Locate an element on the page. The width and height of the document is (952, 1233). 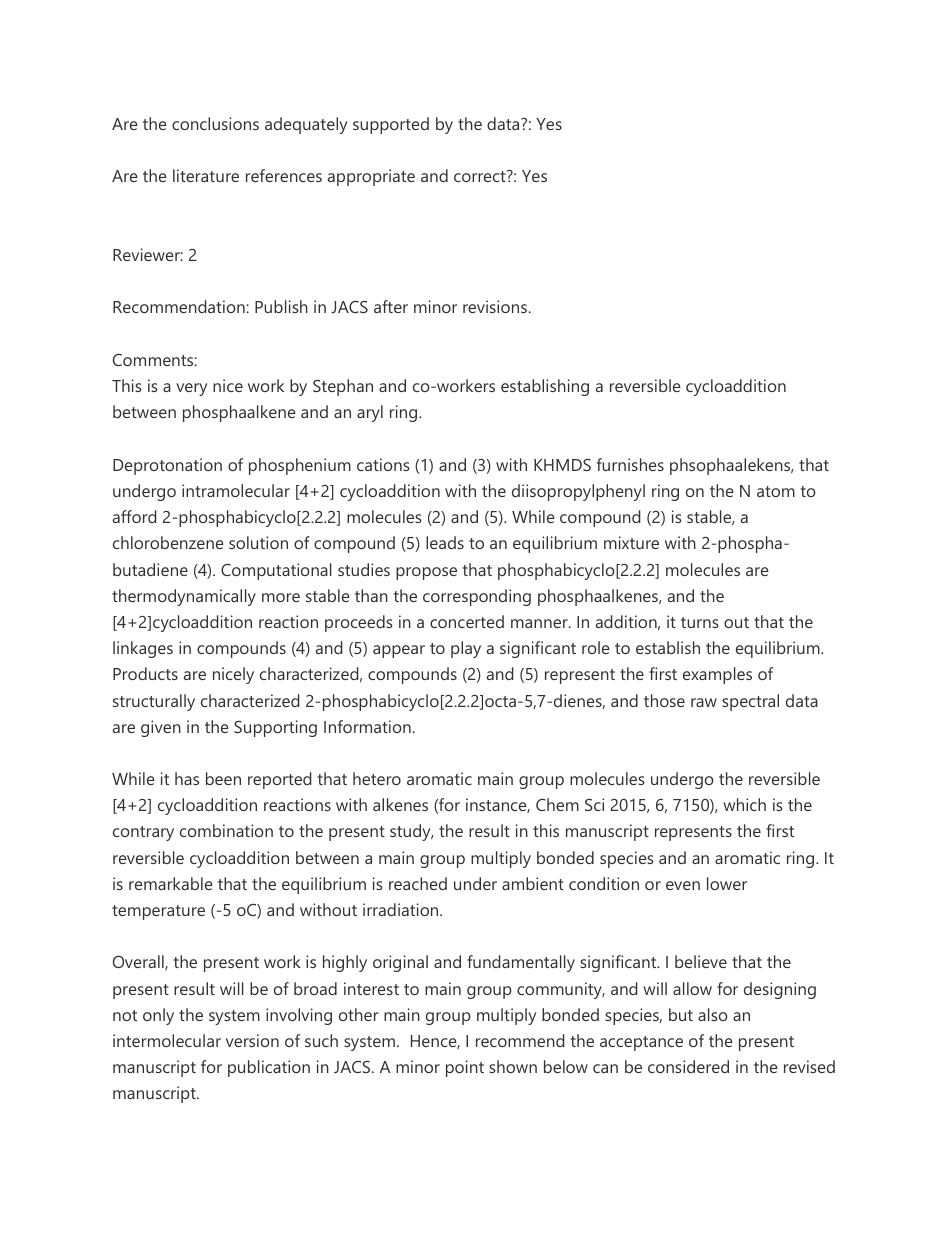
aryl is located at coordinates (370, 413).
